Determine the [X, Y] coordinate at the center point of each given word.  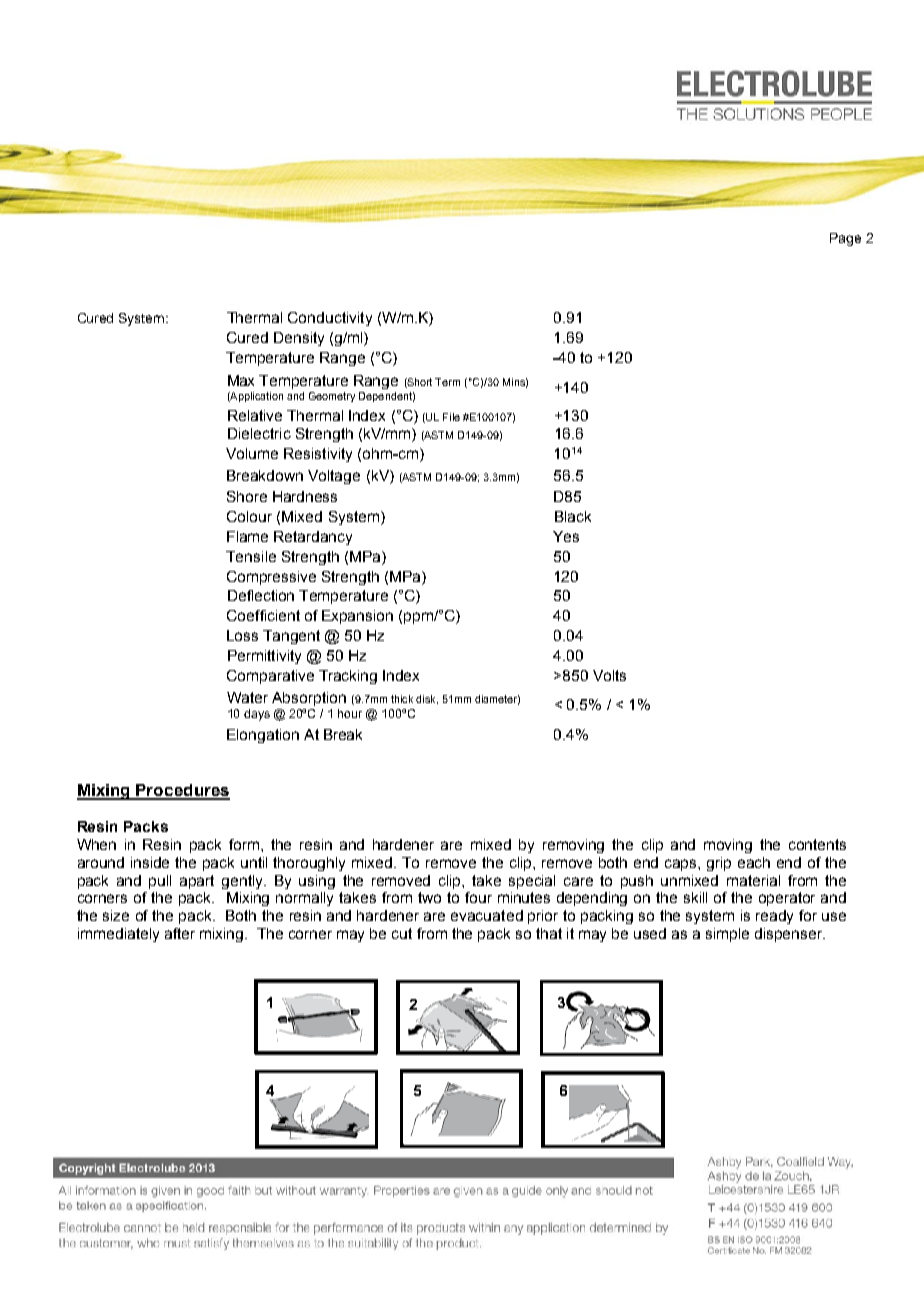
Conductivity [330, 319]
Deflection [261, 595]
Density [299, 339]
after [180, 933]
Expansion [357, 617]
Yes [566, 536]
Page [845, 239]
